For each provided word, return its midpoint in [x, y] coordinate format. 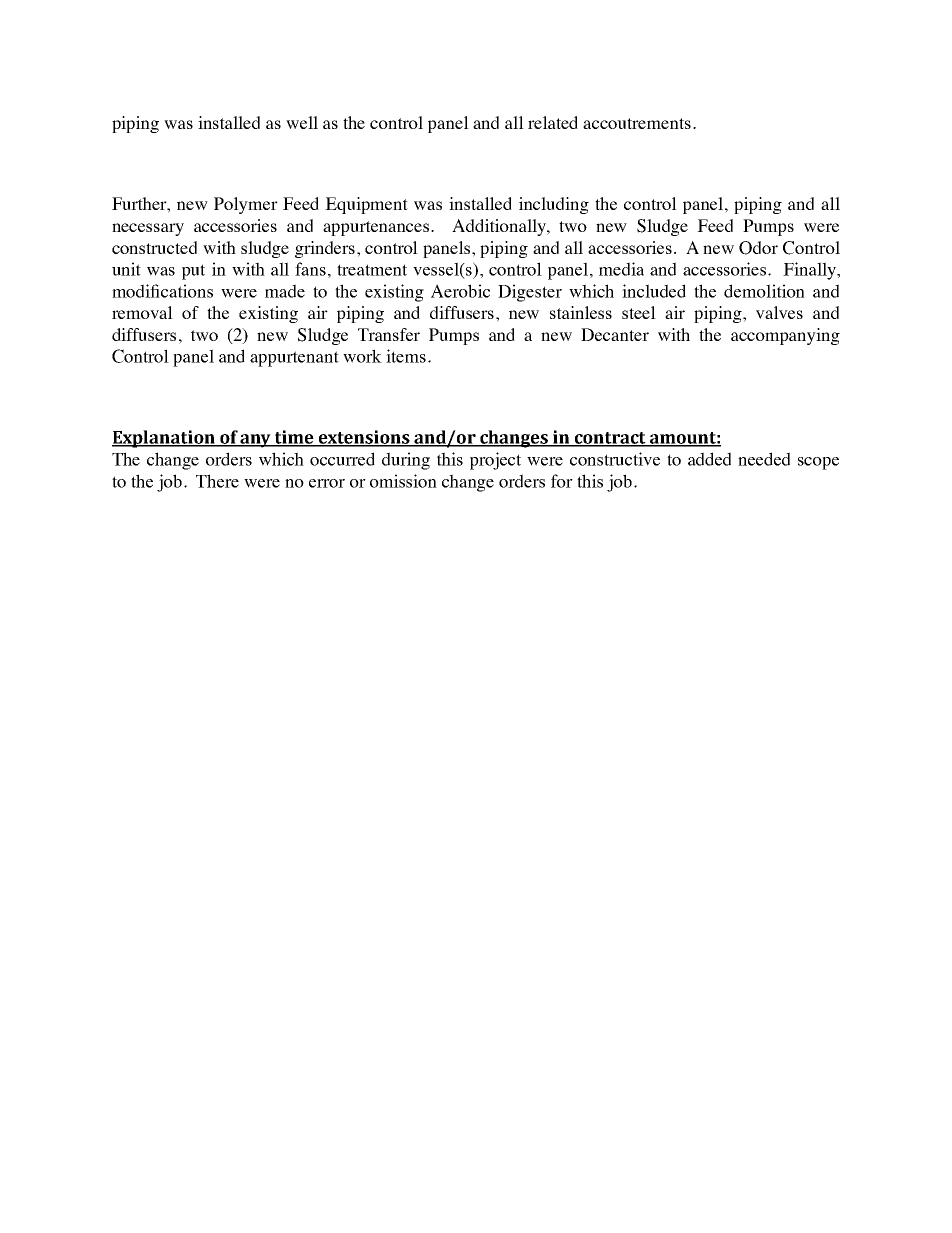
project [495, 461]
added [709, 459]
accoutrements [637, 123]
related [553, 122]
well [302, 122]
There [217, 481]
